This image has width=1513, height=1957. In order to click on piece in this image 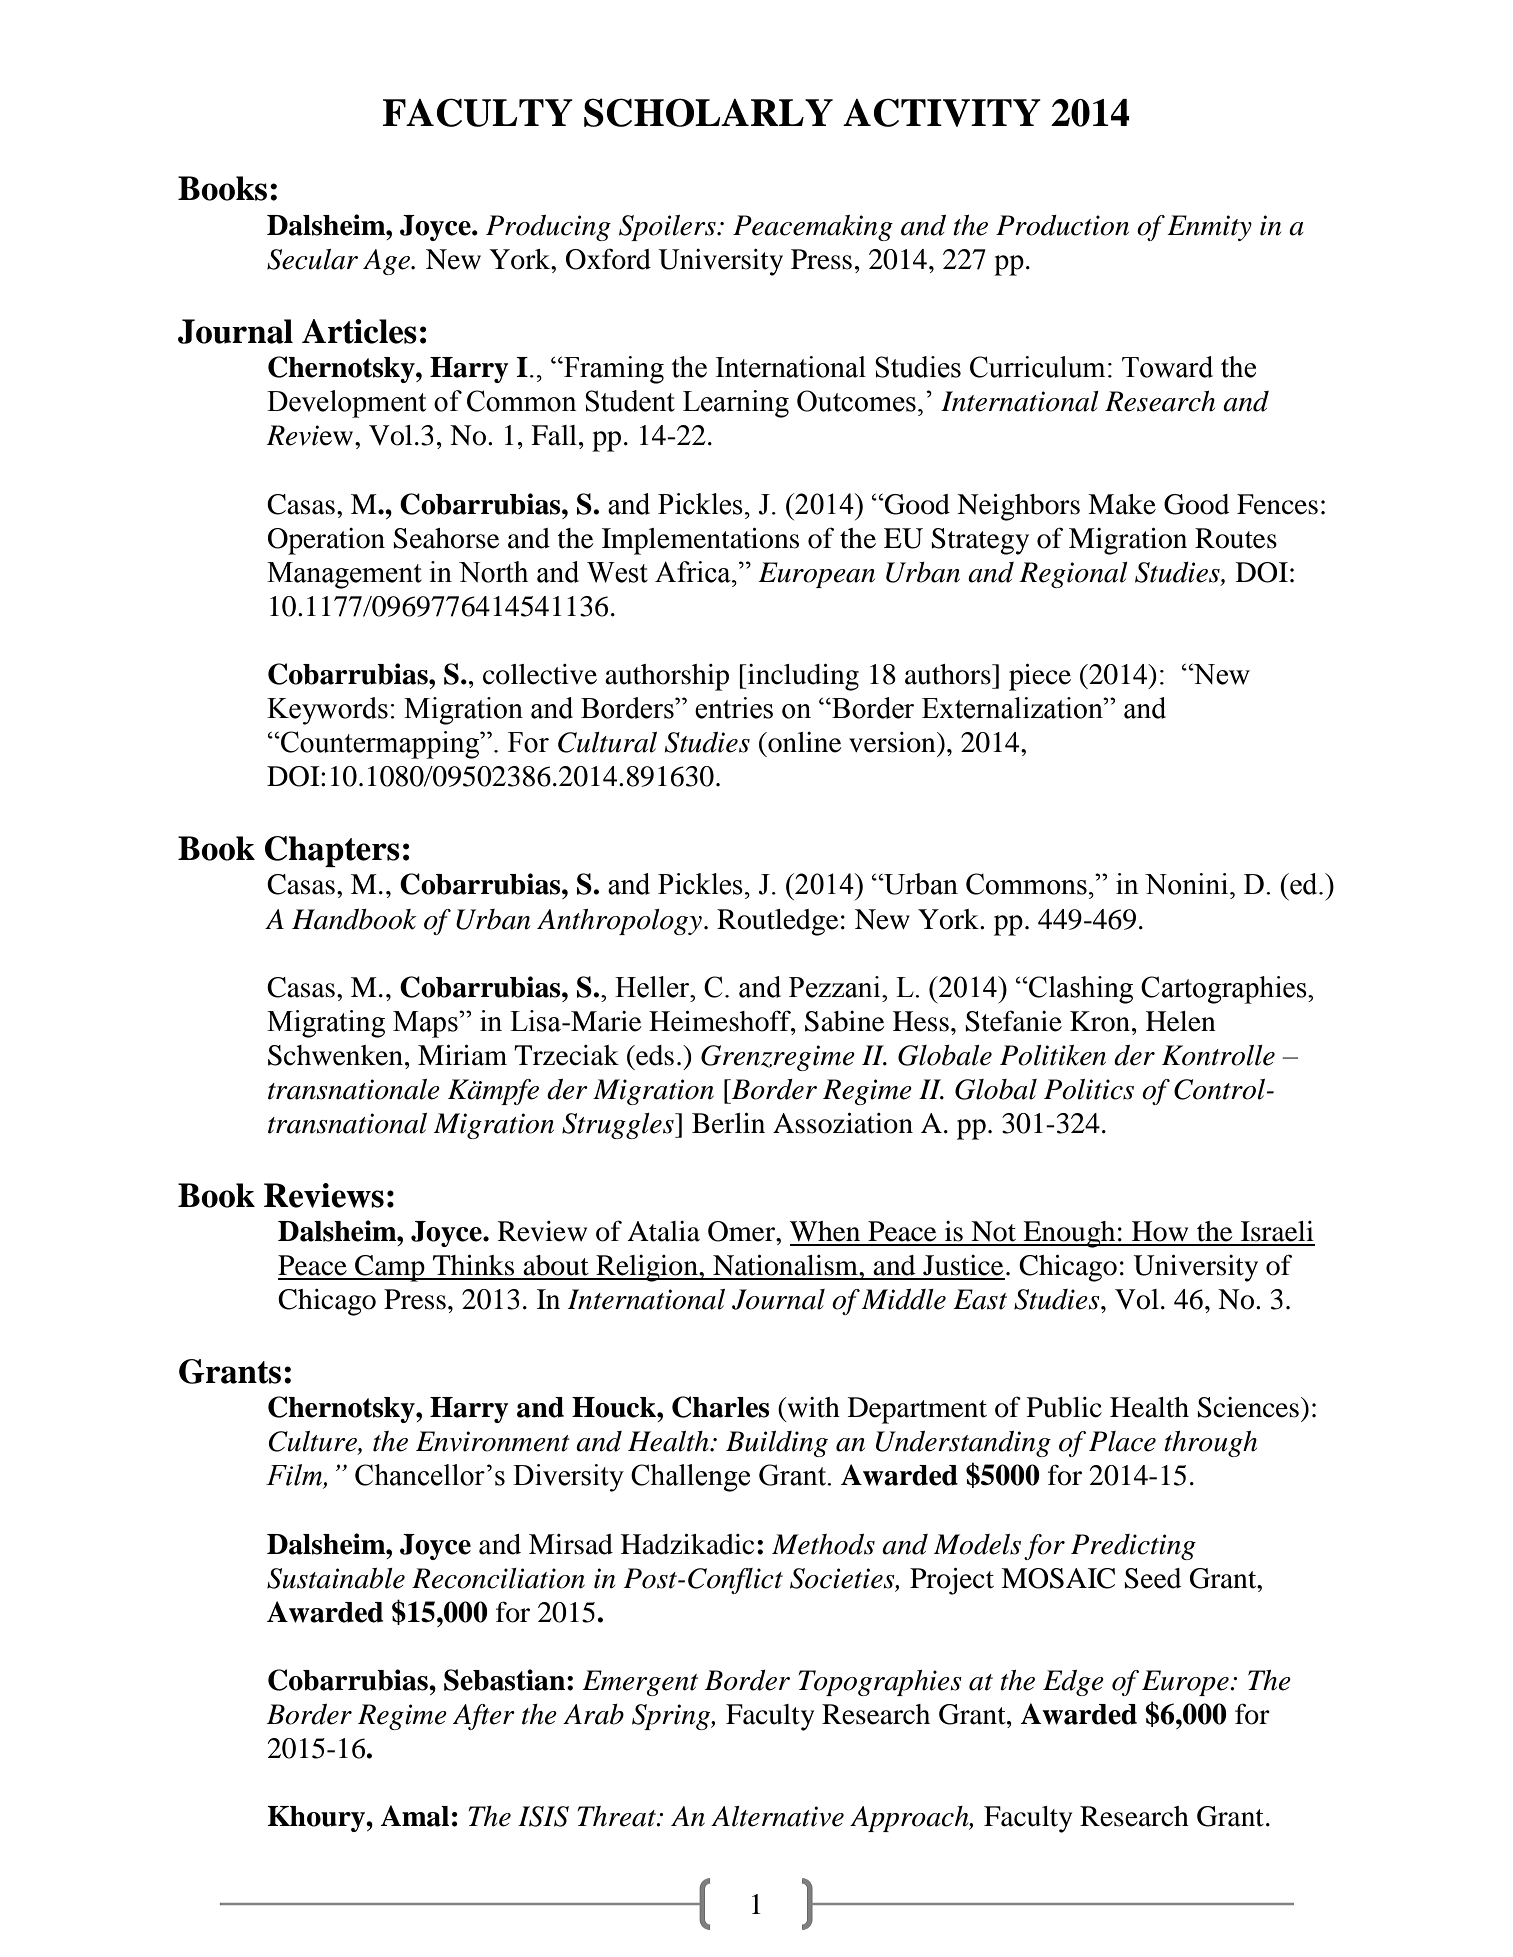, I will do `click(1040, 677)`.
